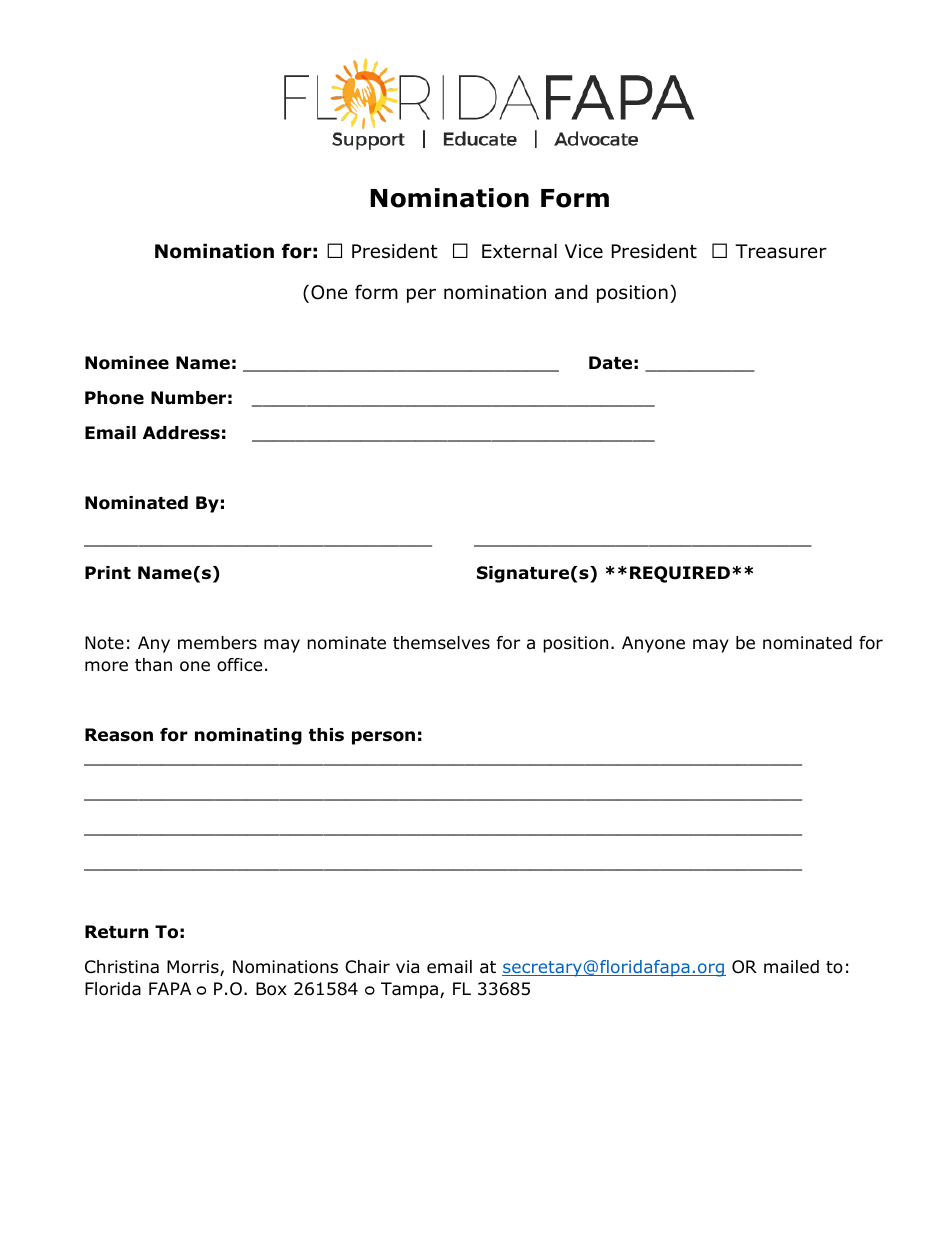 The image size is (952, 1233). Describe the element at coordinates (194, 968) in the page. I see `Morris` at that location.
